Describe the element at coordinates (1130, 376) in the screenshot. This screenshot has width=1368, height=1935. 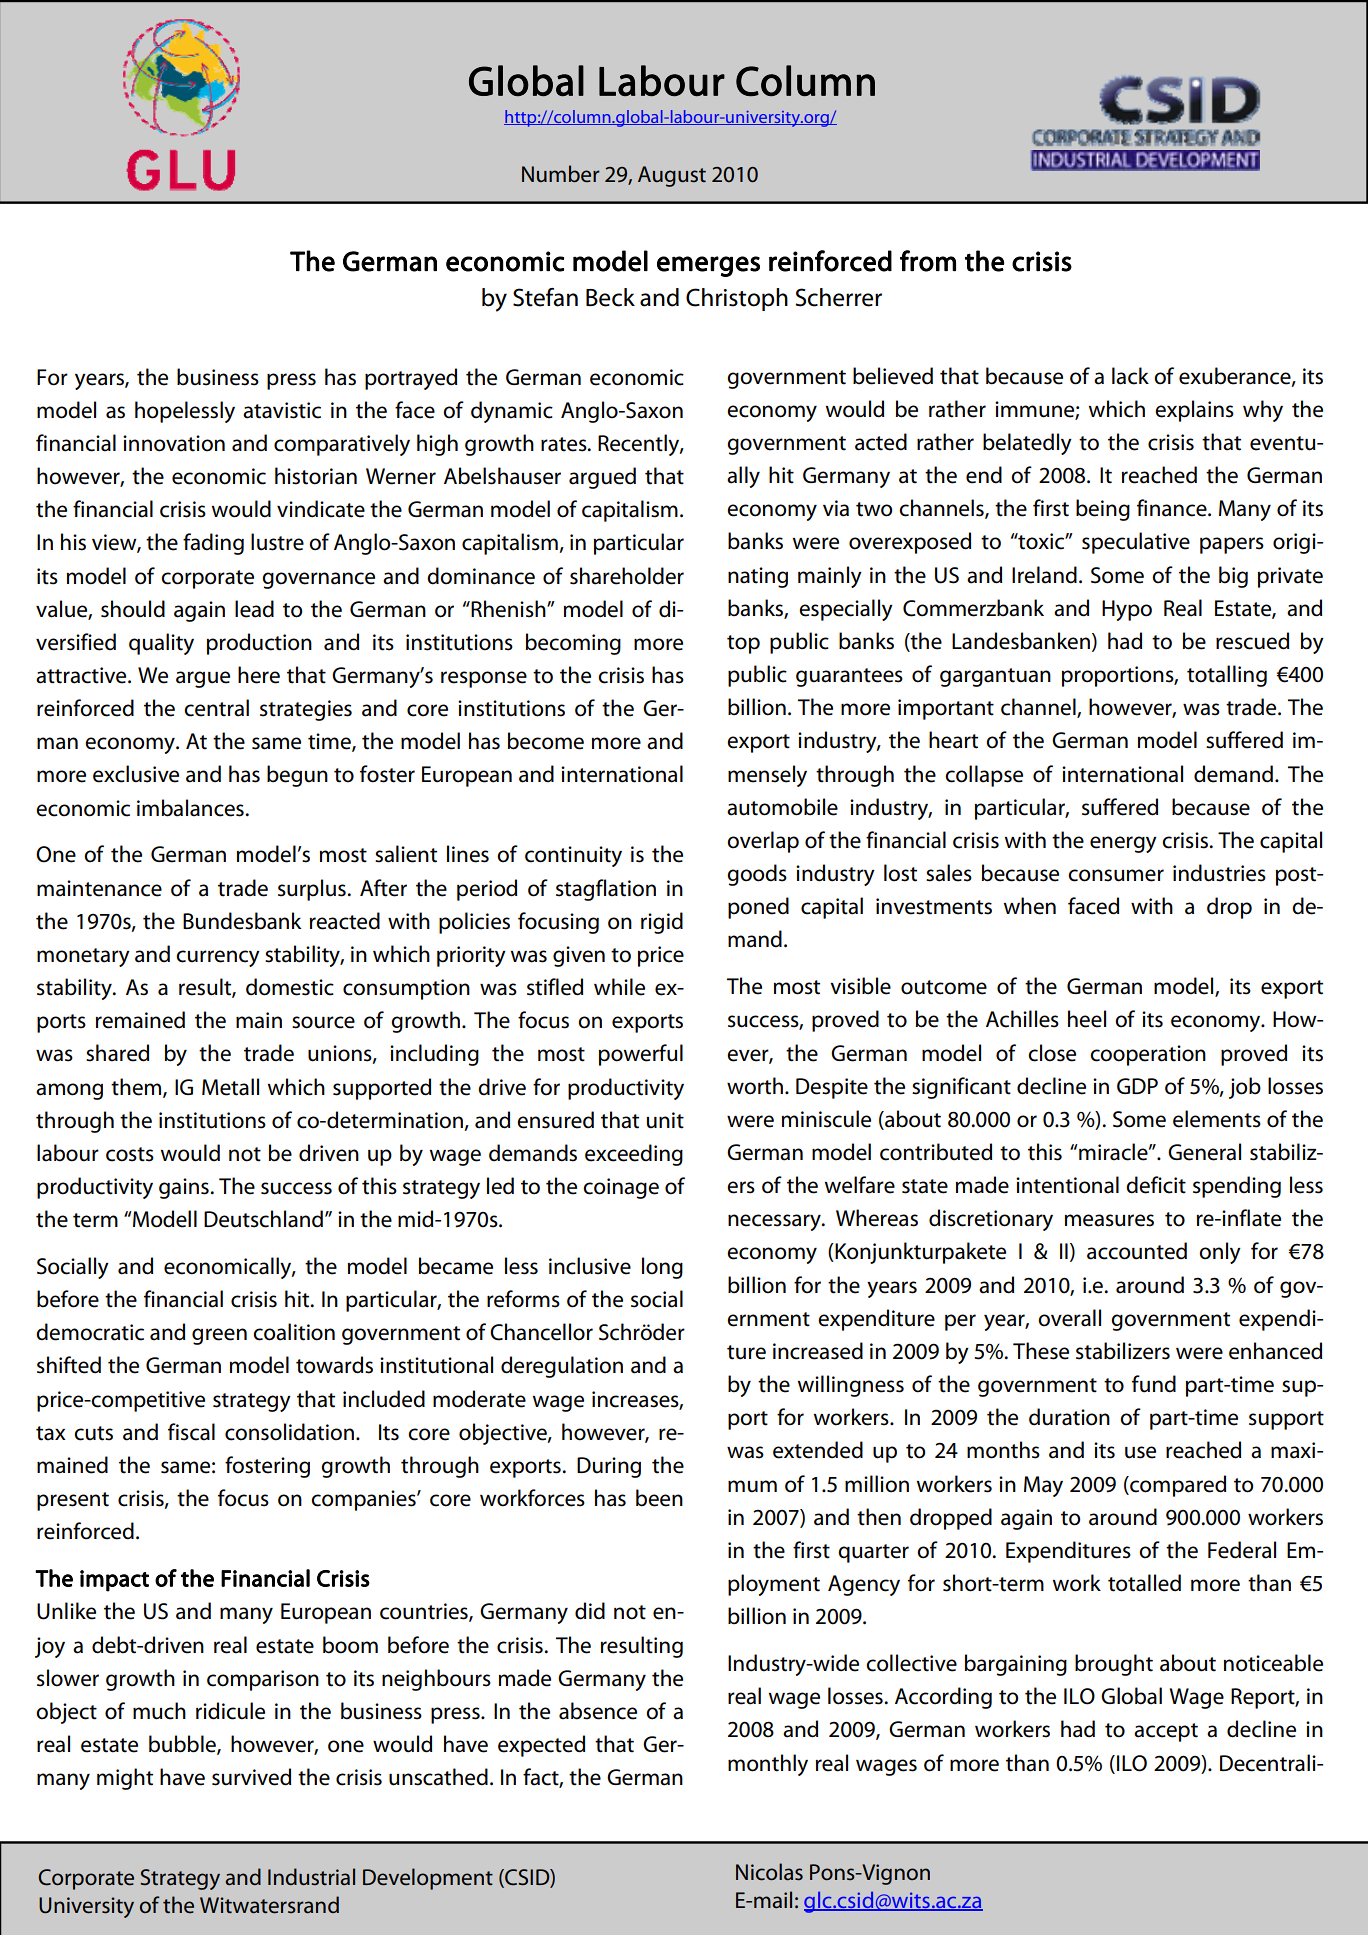
I see `lack` at that location.
